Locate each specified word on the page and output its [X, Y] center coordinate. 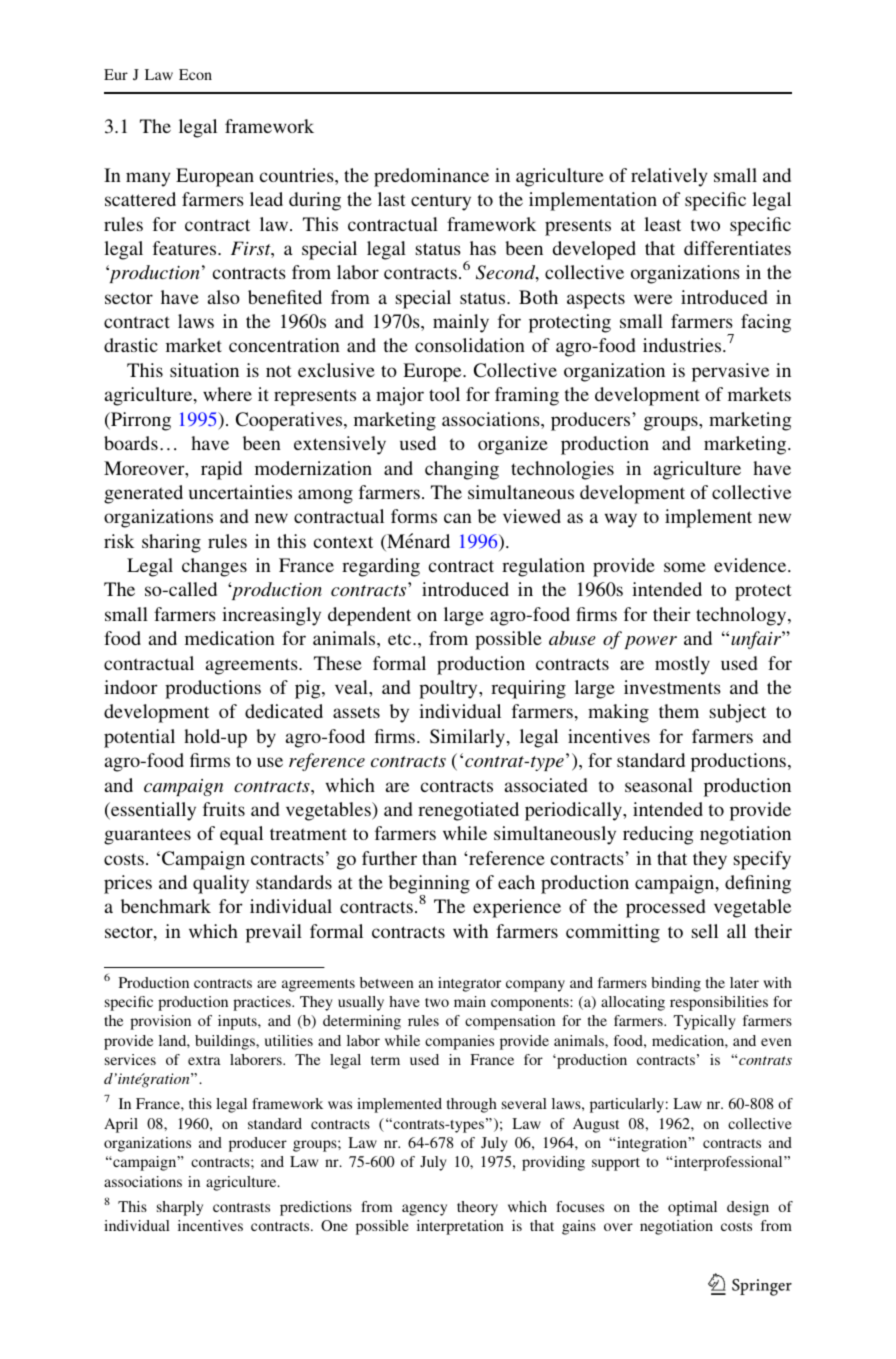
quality [221, 884]
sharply [180, 1208]
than [439, 858]
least [662, 224]
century [441, 202]
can [458, 518]
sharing [171, 543]
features [186, 248]
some [685, 567]
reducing [658, 835]
